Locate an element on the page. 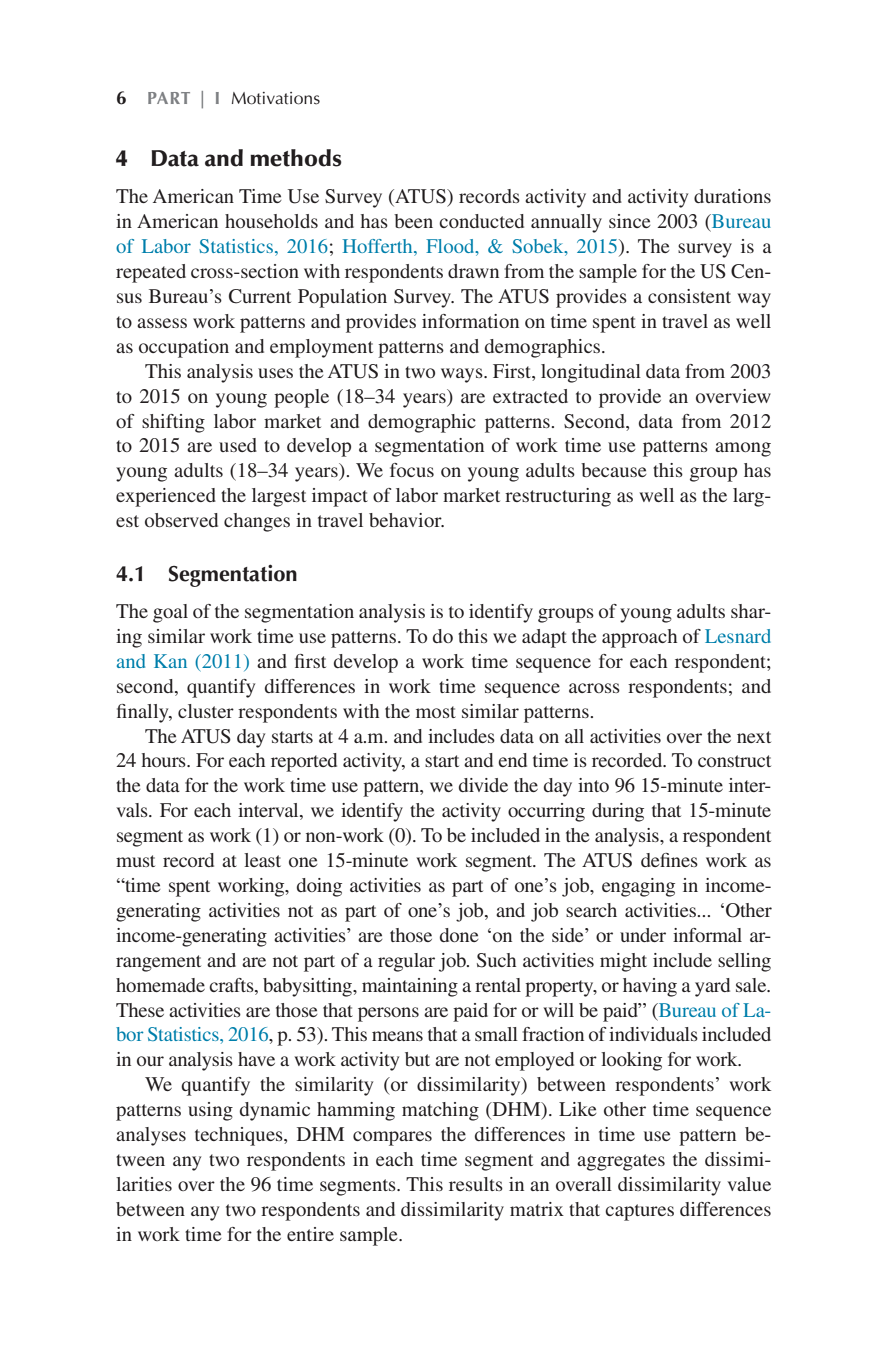 The height and width of the page is (1345, 896). Motivations is located at coordinates (276, 98).
